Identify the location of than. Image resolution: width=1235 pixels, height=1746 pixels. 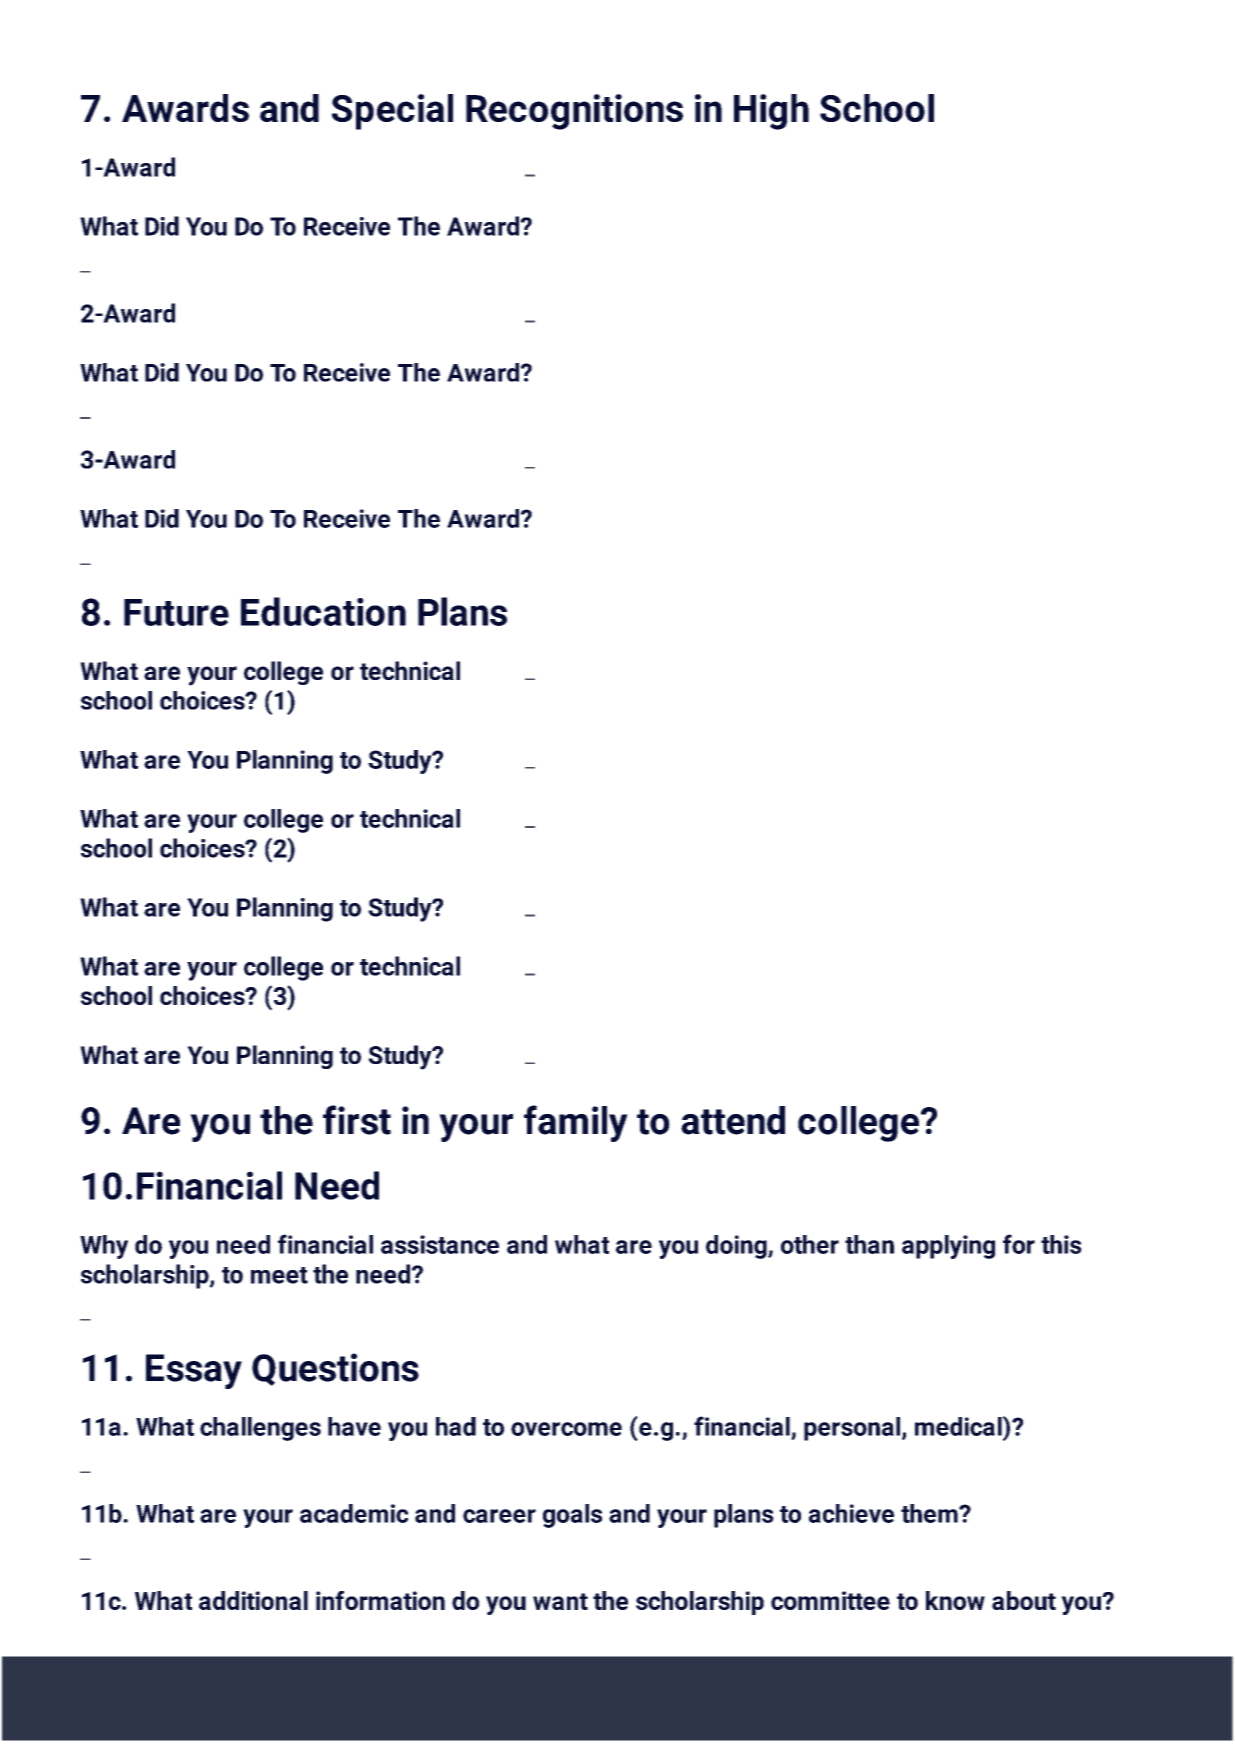
(869, 1244).
